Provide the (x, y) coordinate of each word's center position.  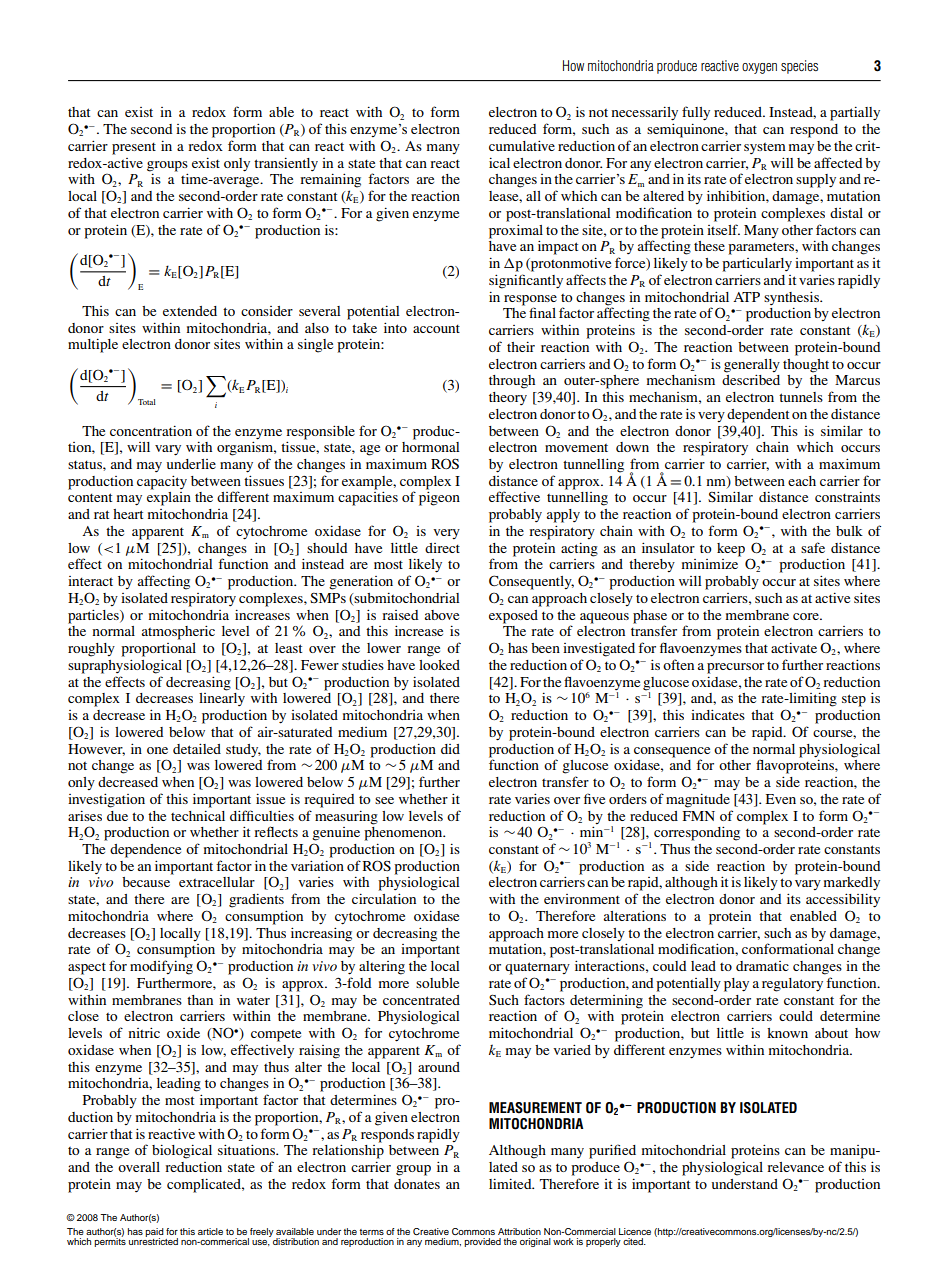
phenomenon (404, 832)
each (802, 481)
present (134, 148)
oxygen (759, 68)
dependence (145, 851)
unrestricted (153, 1240)
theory (508, 398)
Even (781, 799)
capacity (162, 482)
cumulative (522, 145)
